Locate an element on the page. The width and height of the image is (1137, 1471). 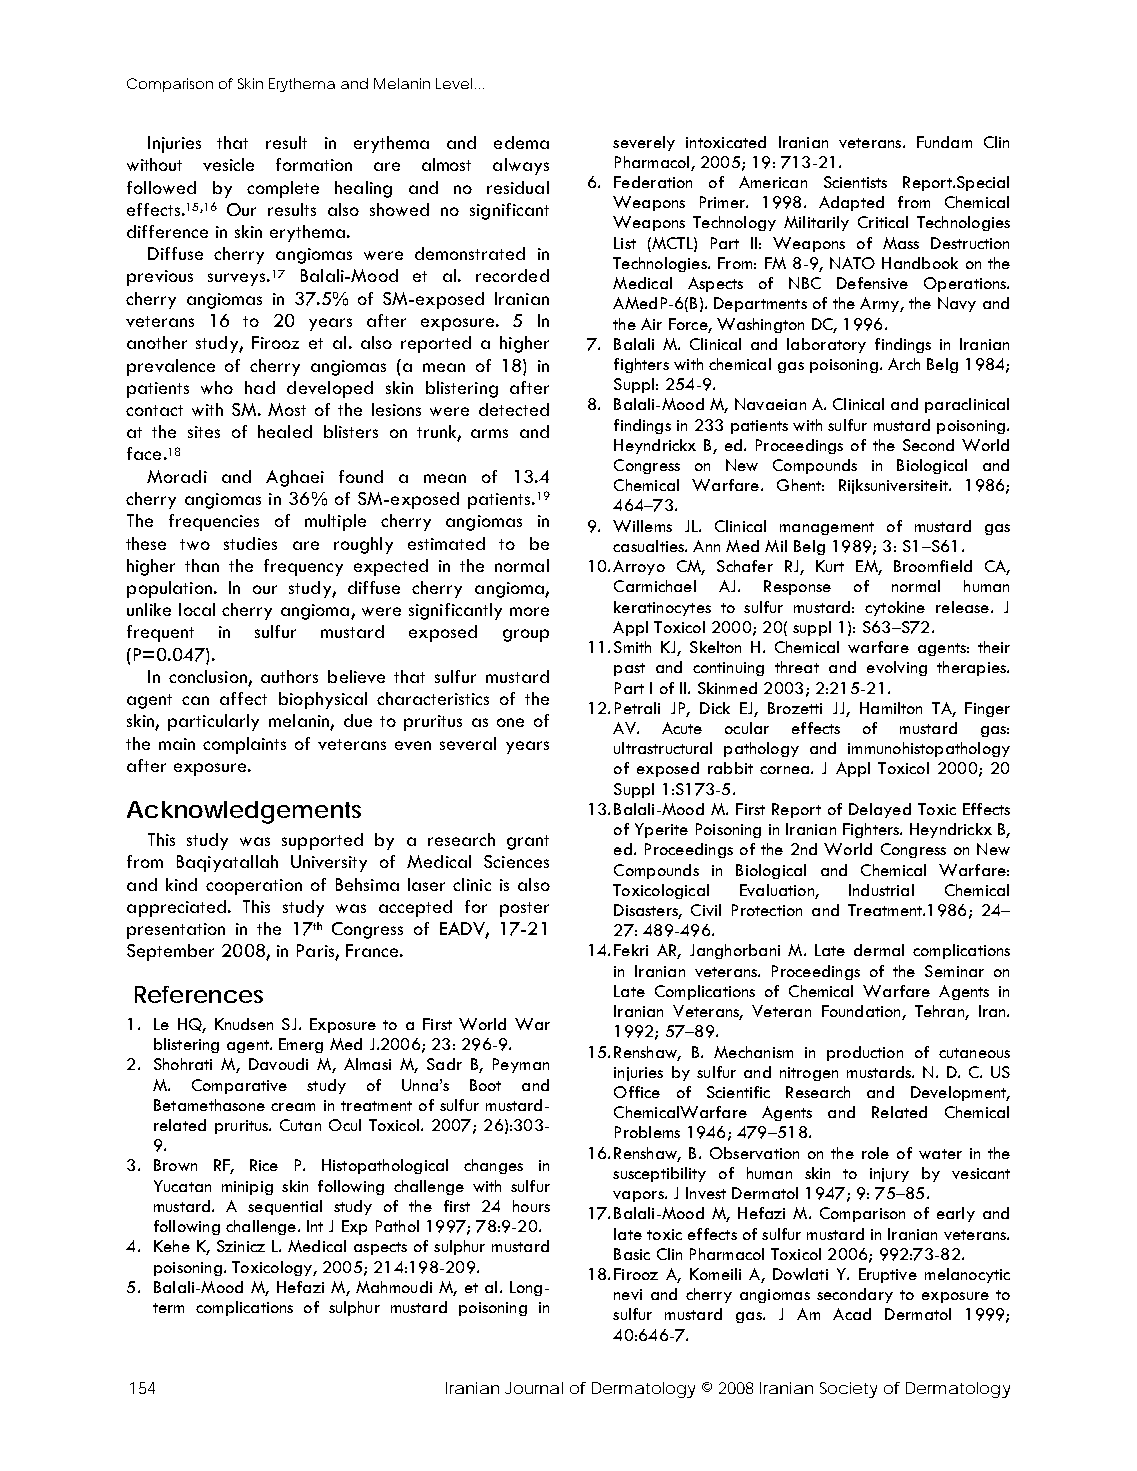
casualties is located at coordinates (649, 546).
